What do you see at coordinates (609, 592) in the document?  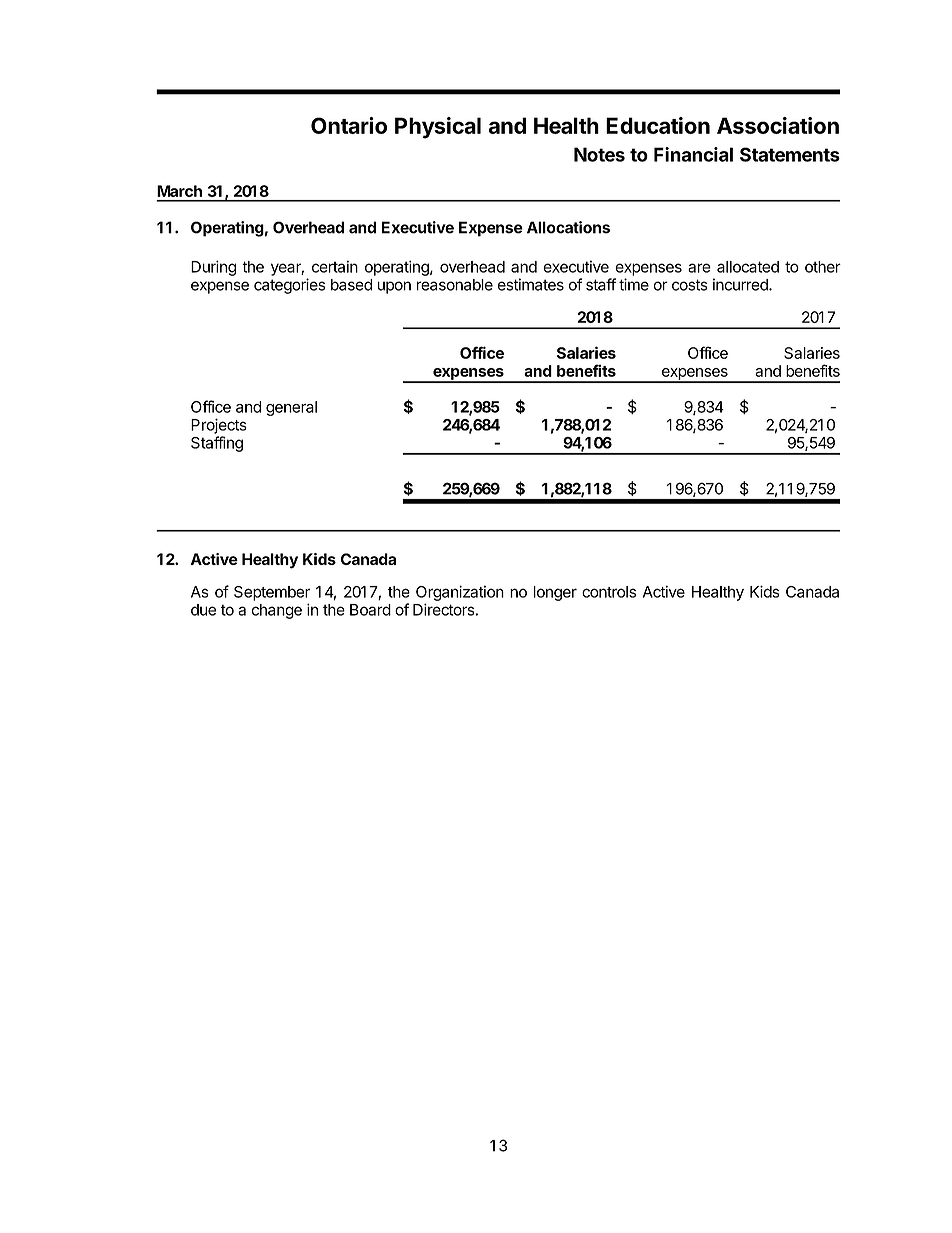 I see `controls` at bounding box center [609, 592].
